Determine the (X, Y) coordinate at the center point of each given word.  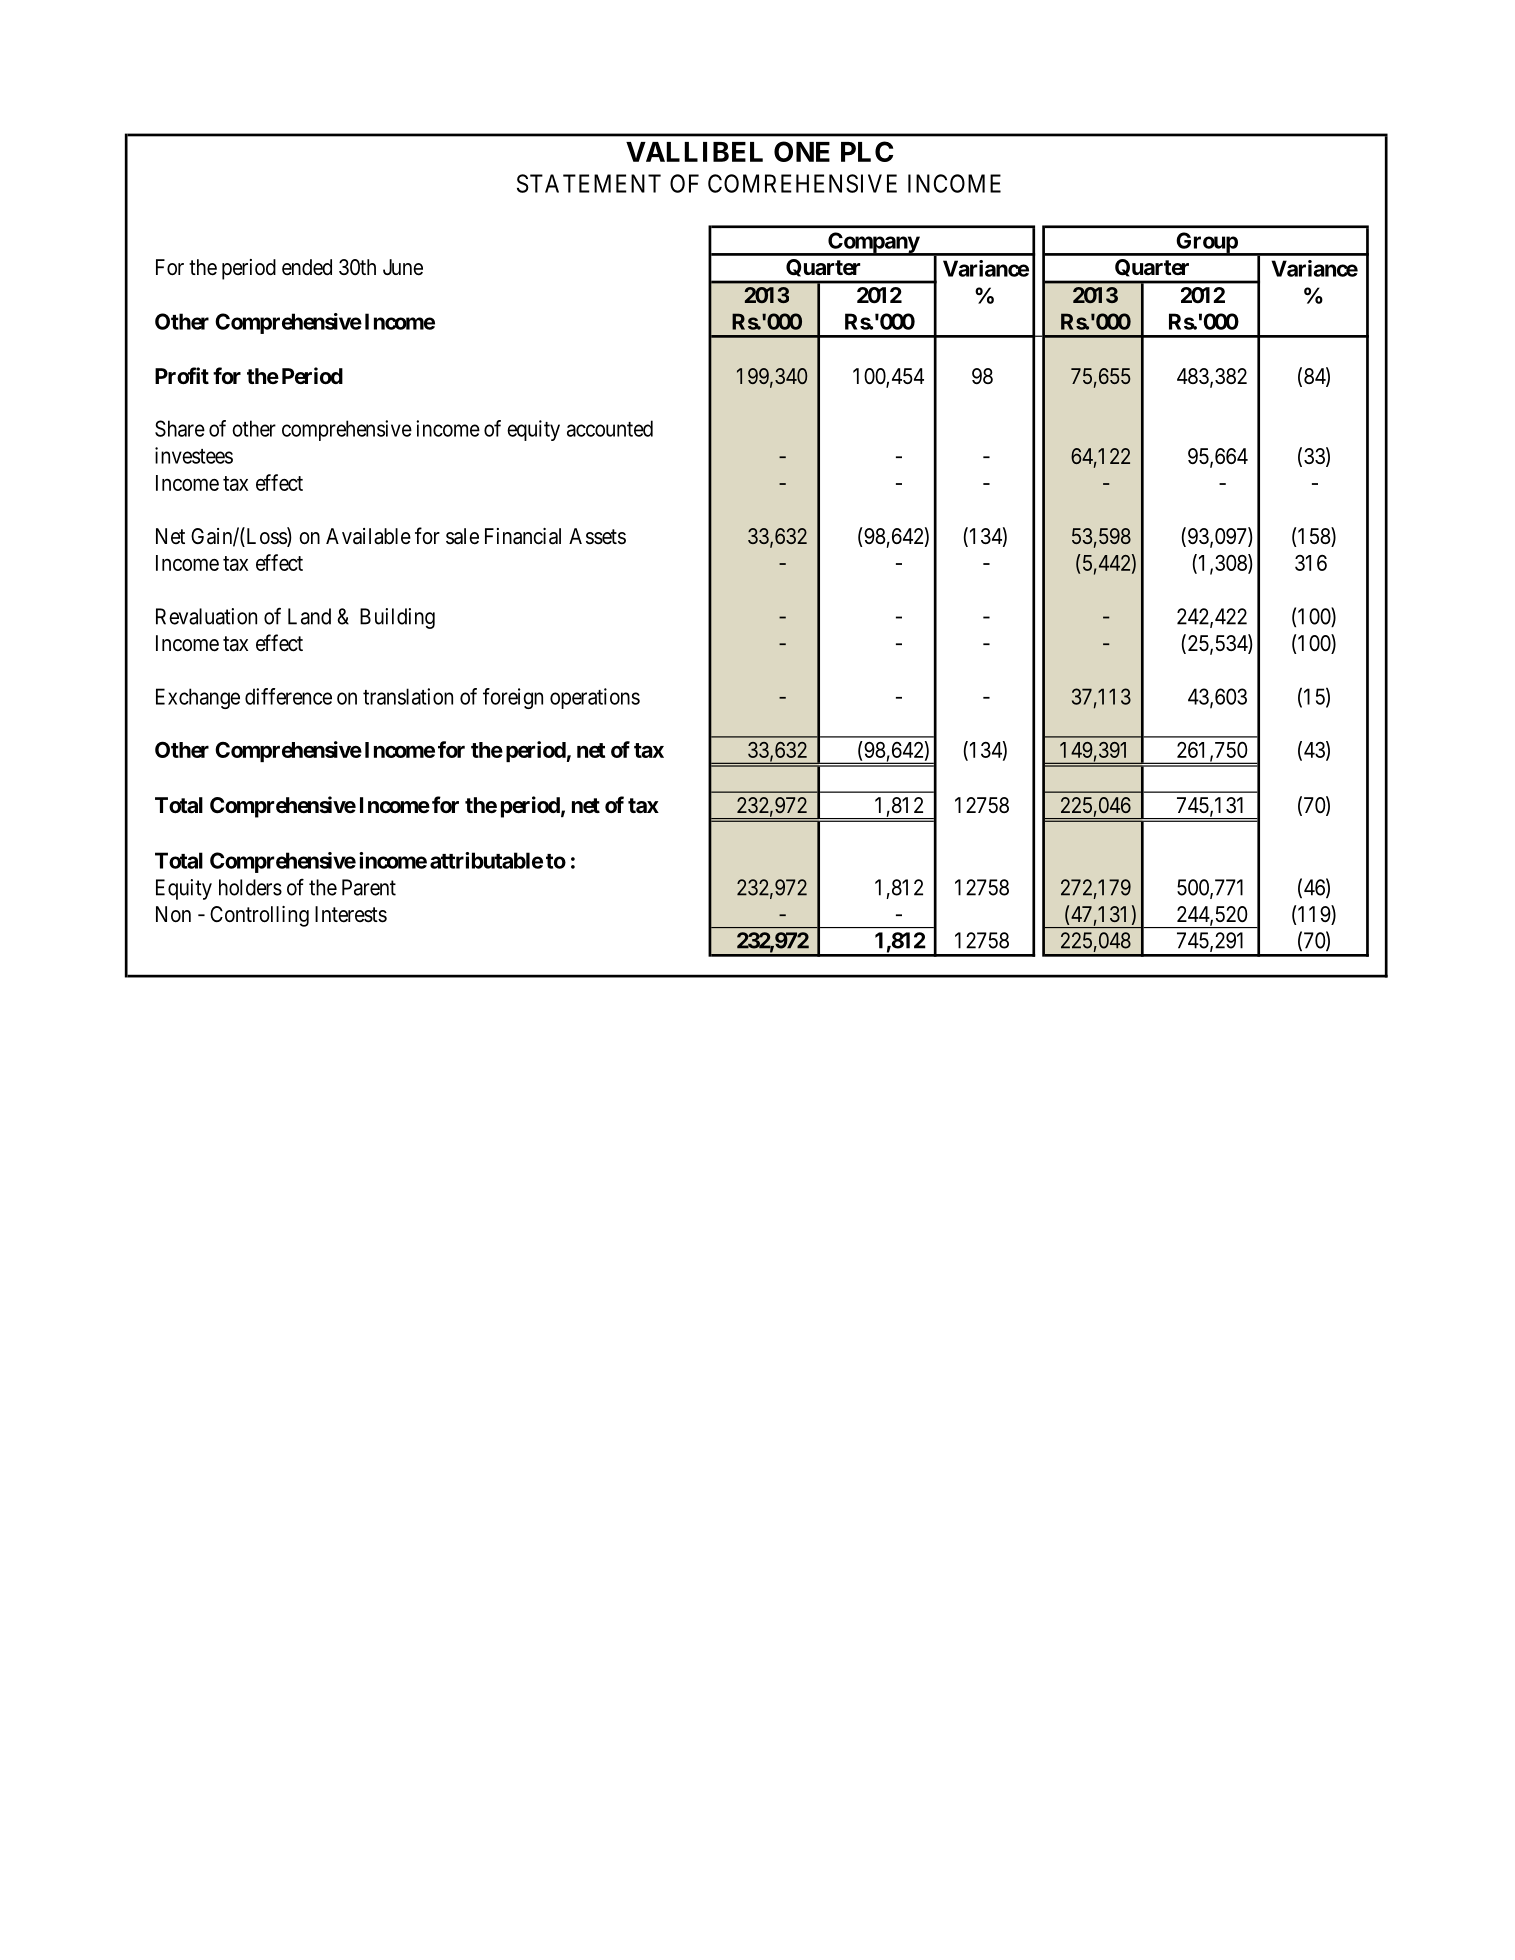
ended (307, 267)
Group (1206, 244)
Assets (597, 536)
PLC (867, 151)
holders (250, 887)
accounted (610, 428)
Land (309, 616)
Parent (369, 887)
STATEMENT (589, 183)
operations (595, 698)
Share (180, 428)
